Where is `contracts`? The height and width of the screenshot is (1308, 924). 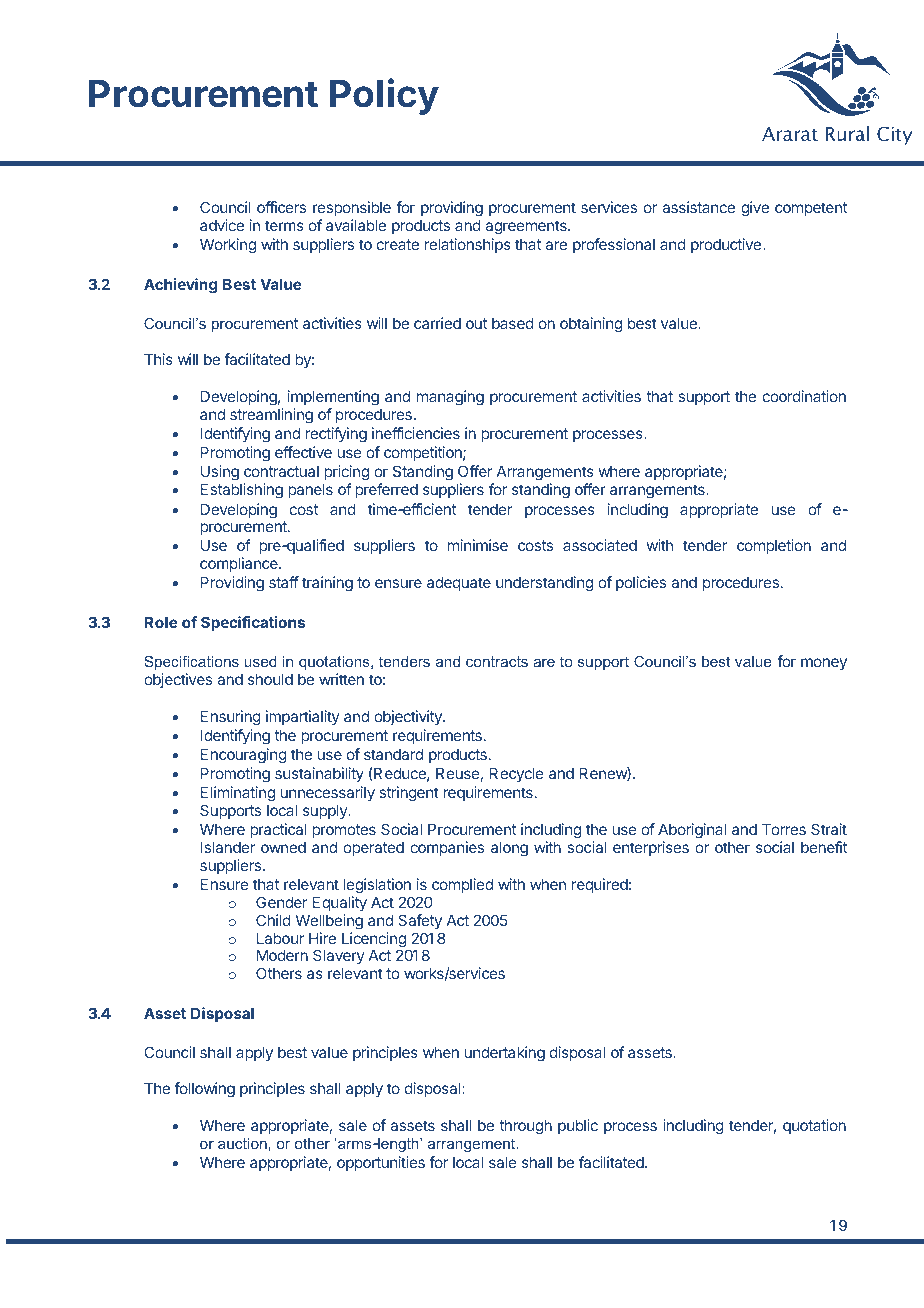
contracts is located at coordinates (497, 661).
